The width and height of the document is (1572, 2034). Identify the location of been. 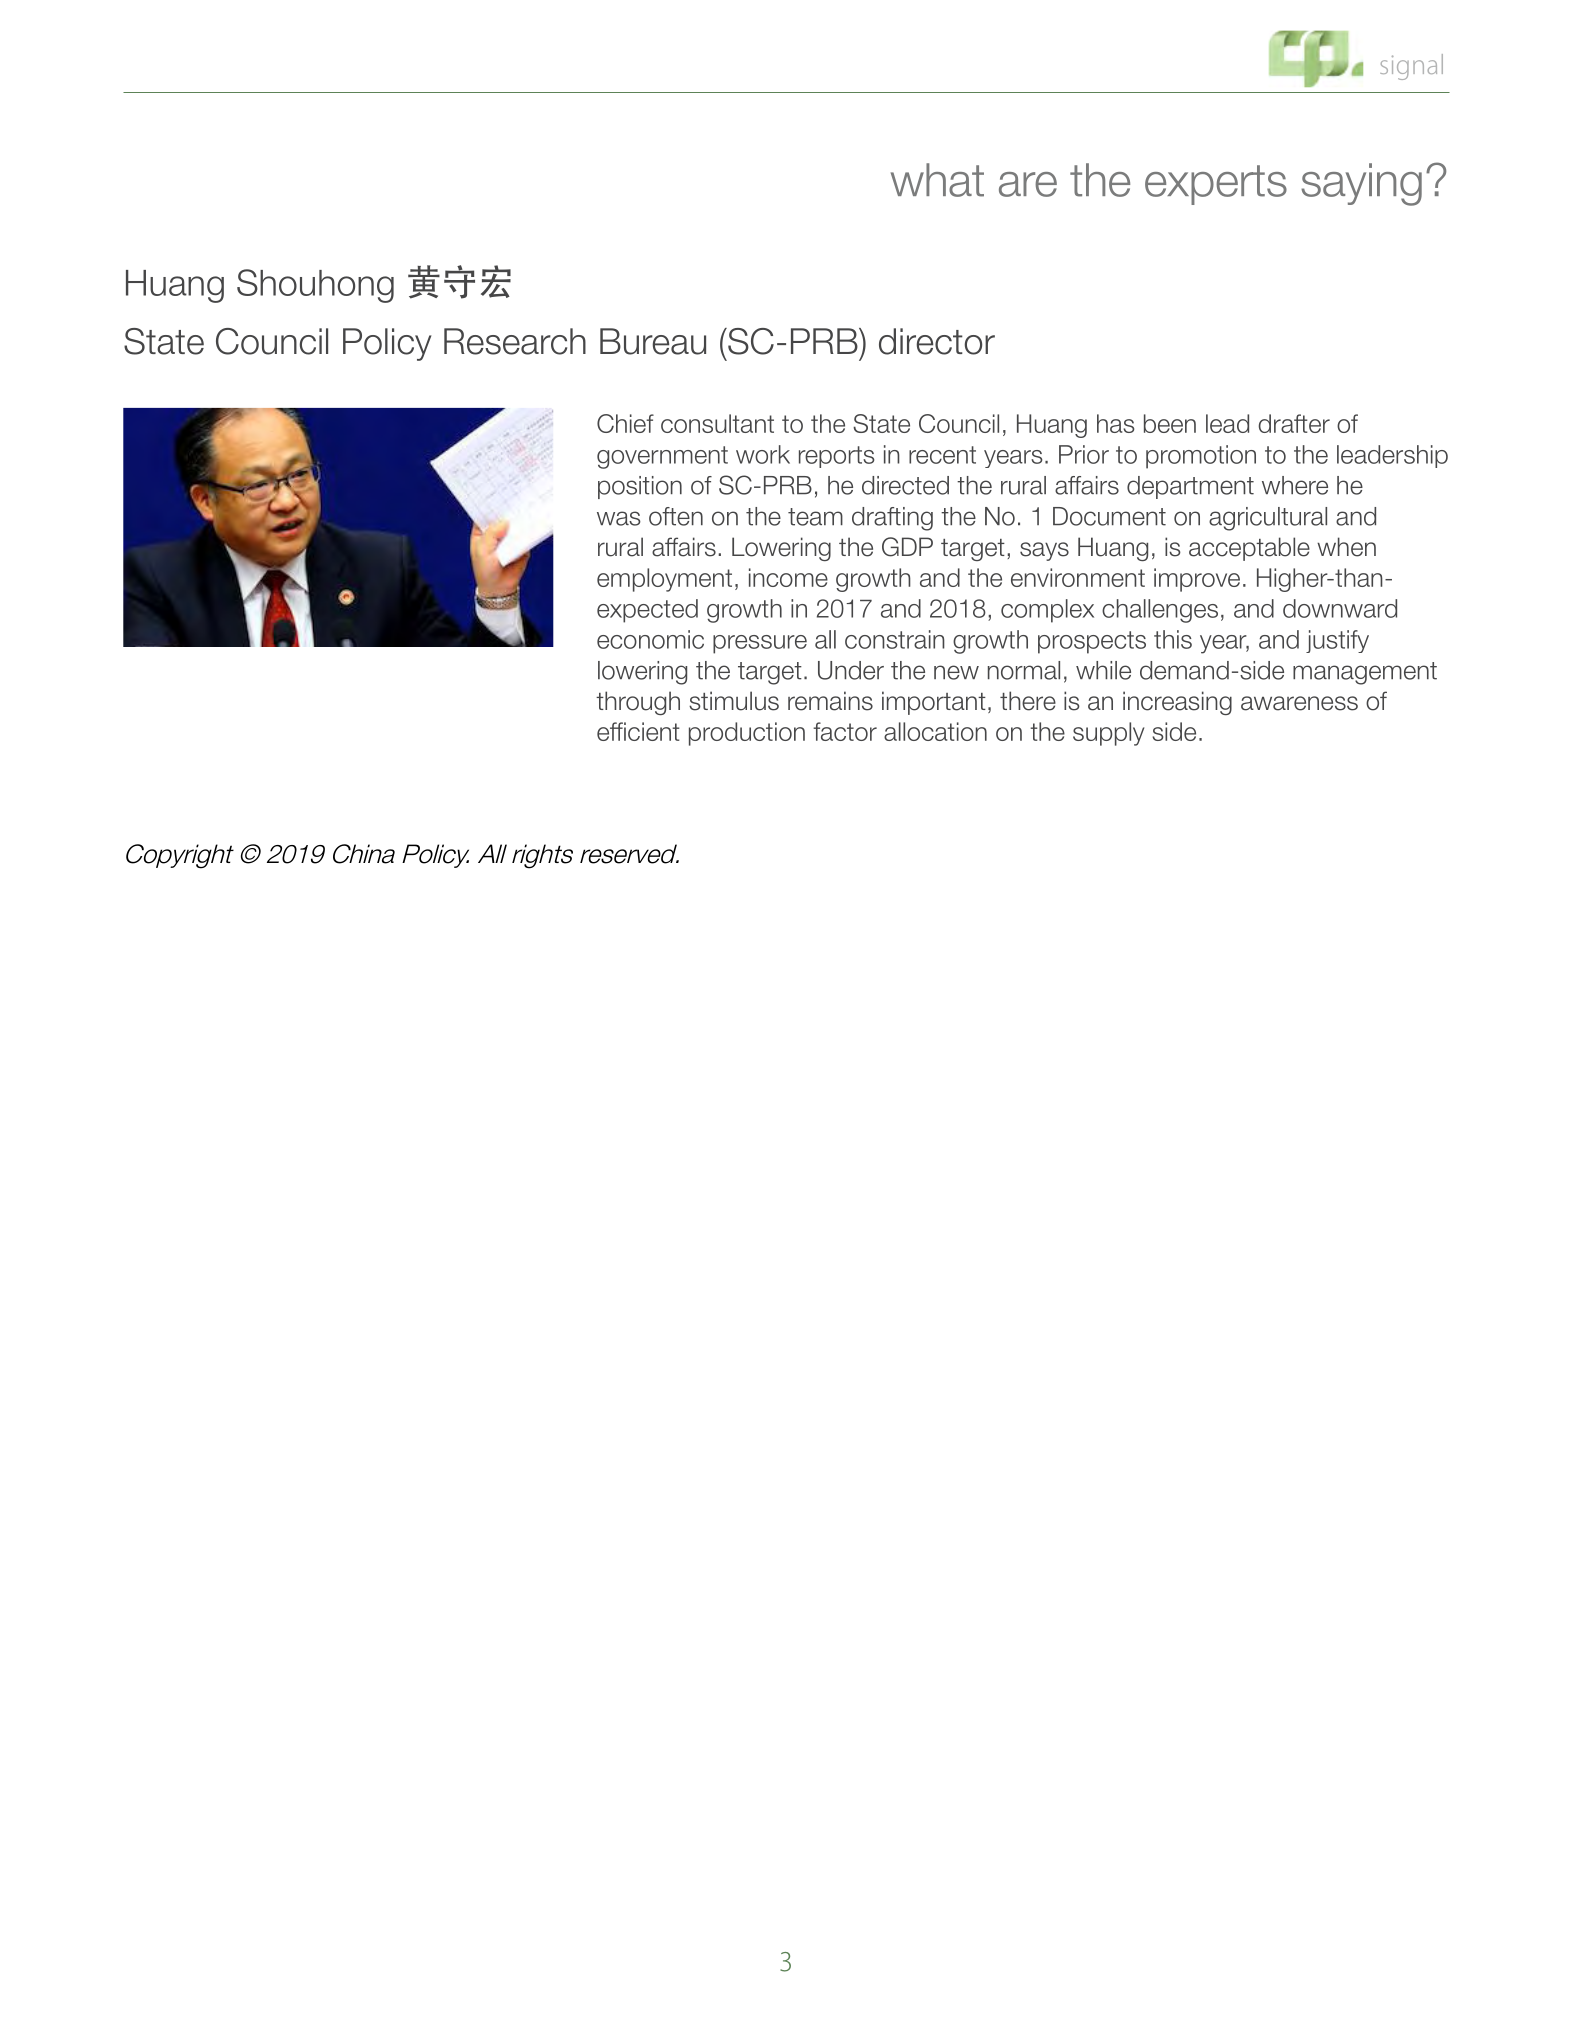
(1170, 423).
